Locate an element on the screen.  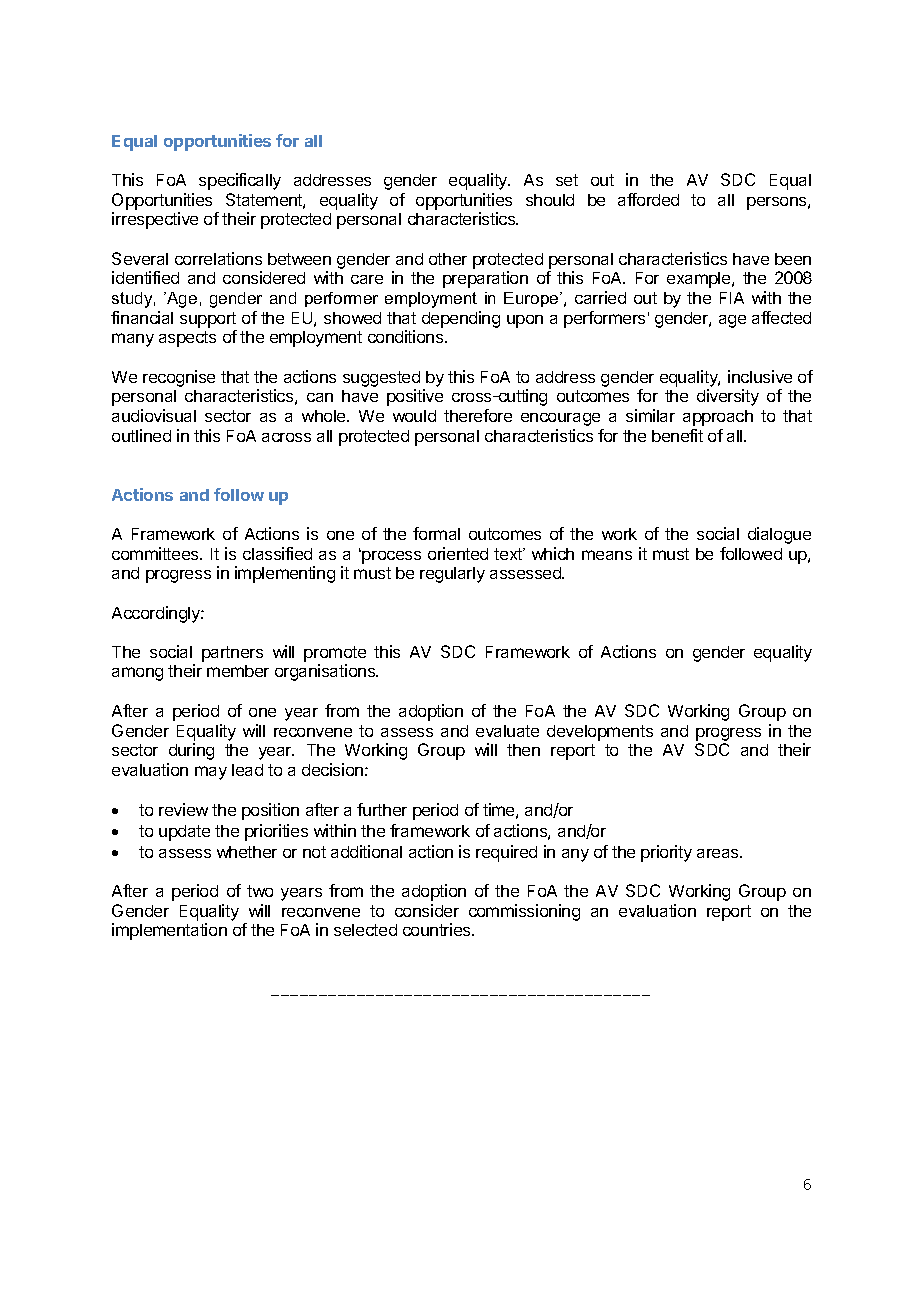
areas is located at coordinates (719, 853).
